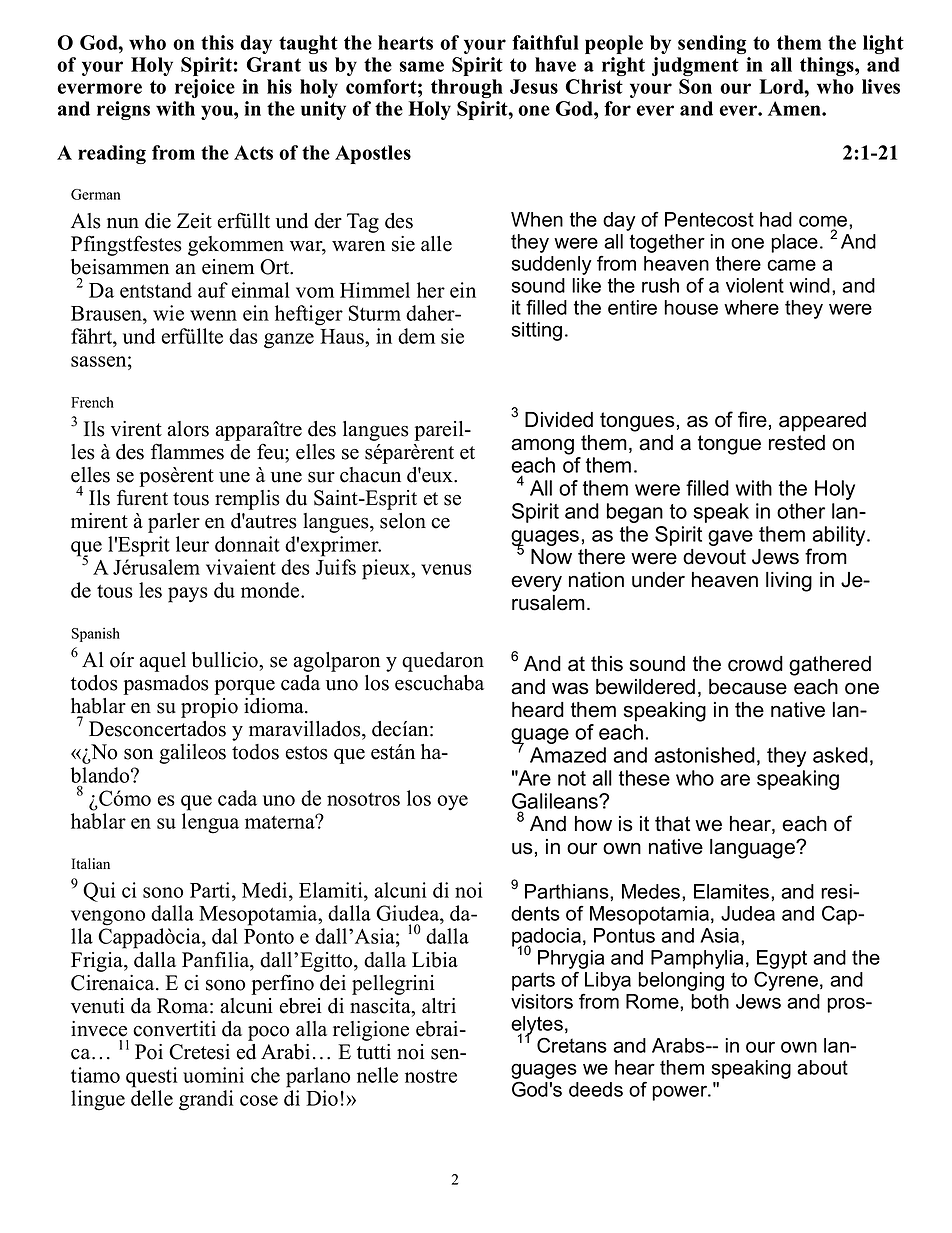 This document has width=952, height=1233. What do you see at coordinates (752, 419) in the document?
I see `fire` at bounding box center [752, 419].
